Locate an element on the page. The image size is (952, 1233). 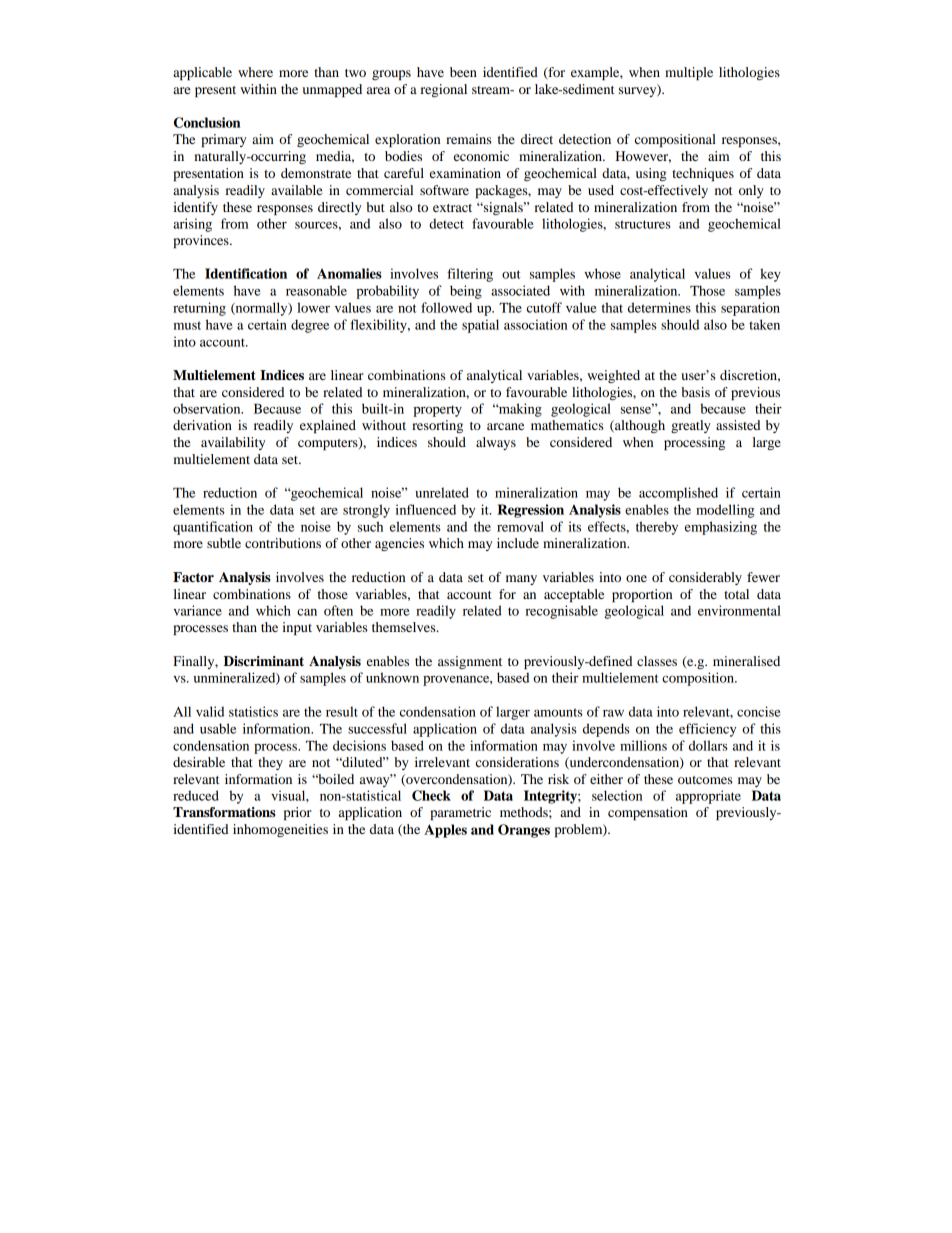
regional is located at coordinates (444, 90).
